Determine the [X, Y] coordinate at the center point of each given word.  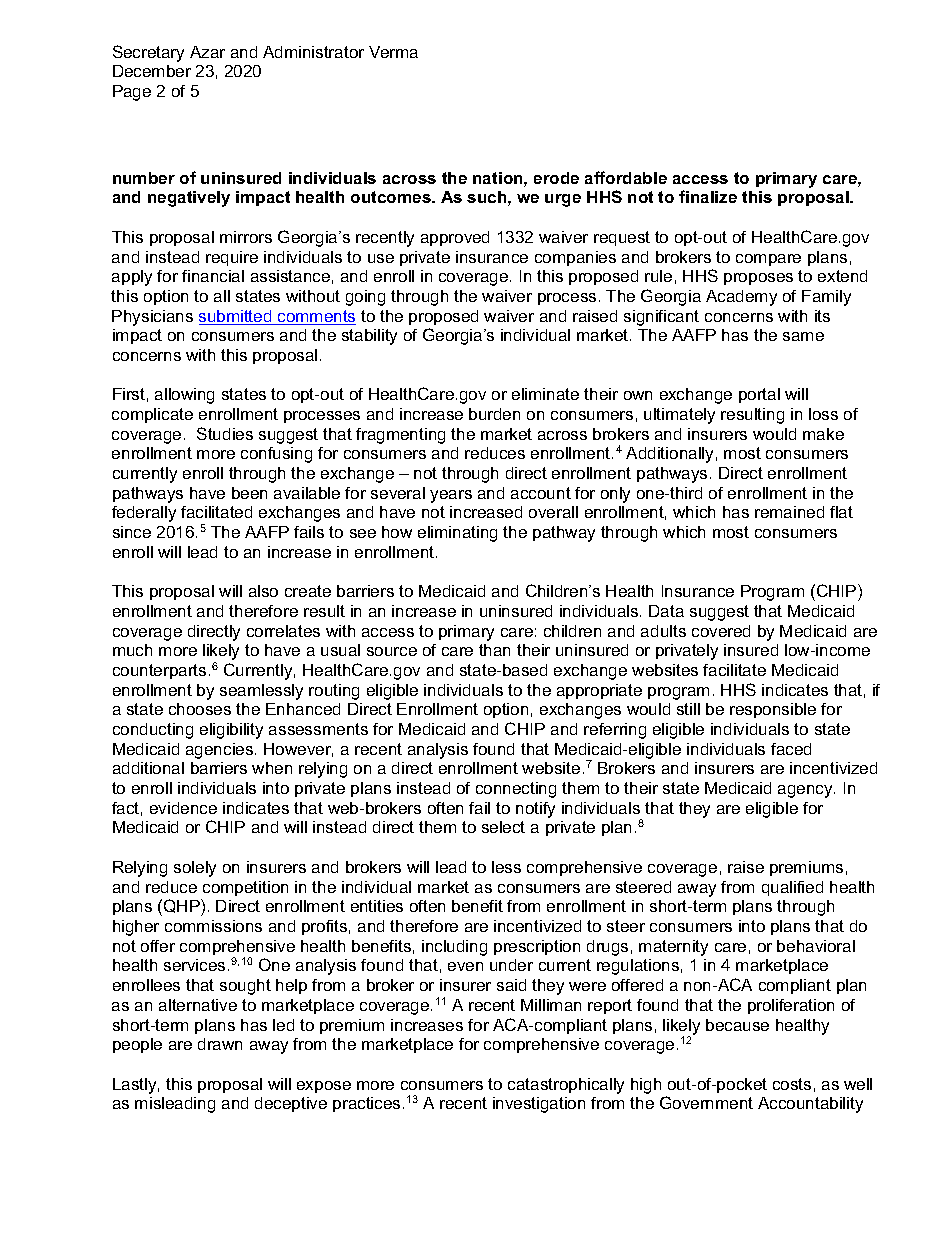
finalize [708, 196]
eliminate [545, 394]
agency [806, 791]
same [803, 336]
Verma [393, 52]
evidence [183, 808]
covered [721, 631]
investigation [539, 1105]
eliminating [457, 534]
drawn [220, 1044]
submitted [236, 317]
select [503, 827]
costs [792, 1084]
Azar [207, 52]
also [263, 591]
